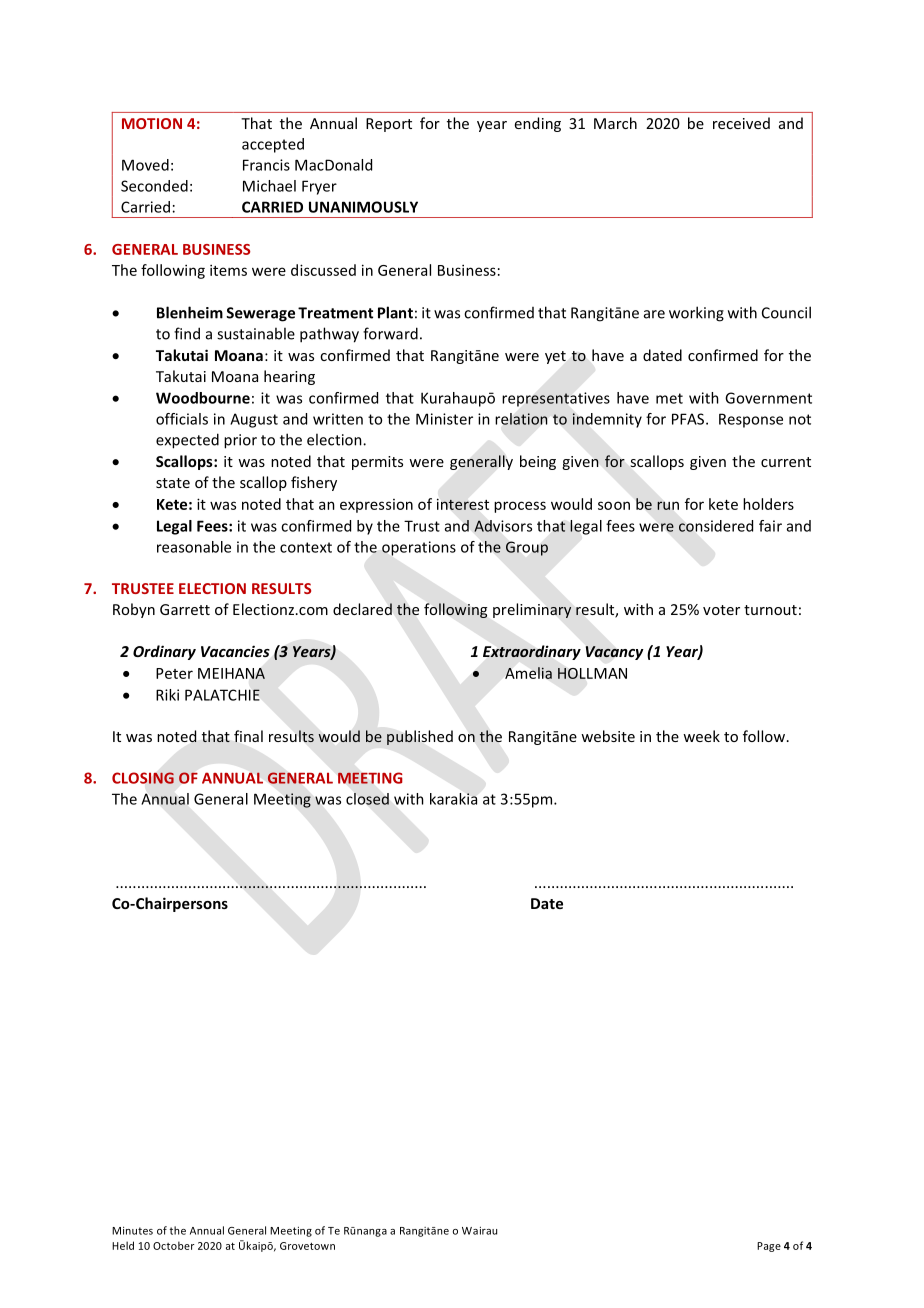 This document has width=924, height=1308. I want to click on Peter, so click(174, 673).
